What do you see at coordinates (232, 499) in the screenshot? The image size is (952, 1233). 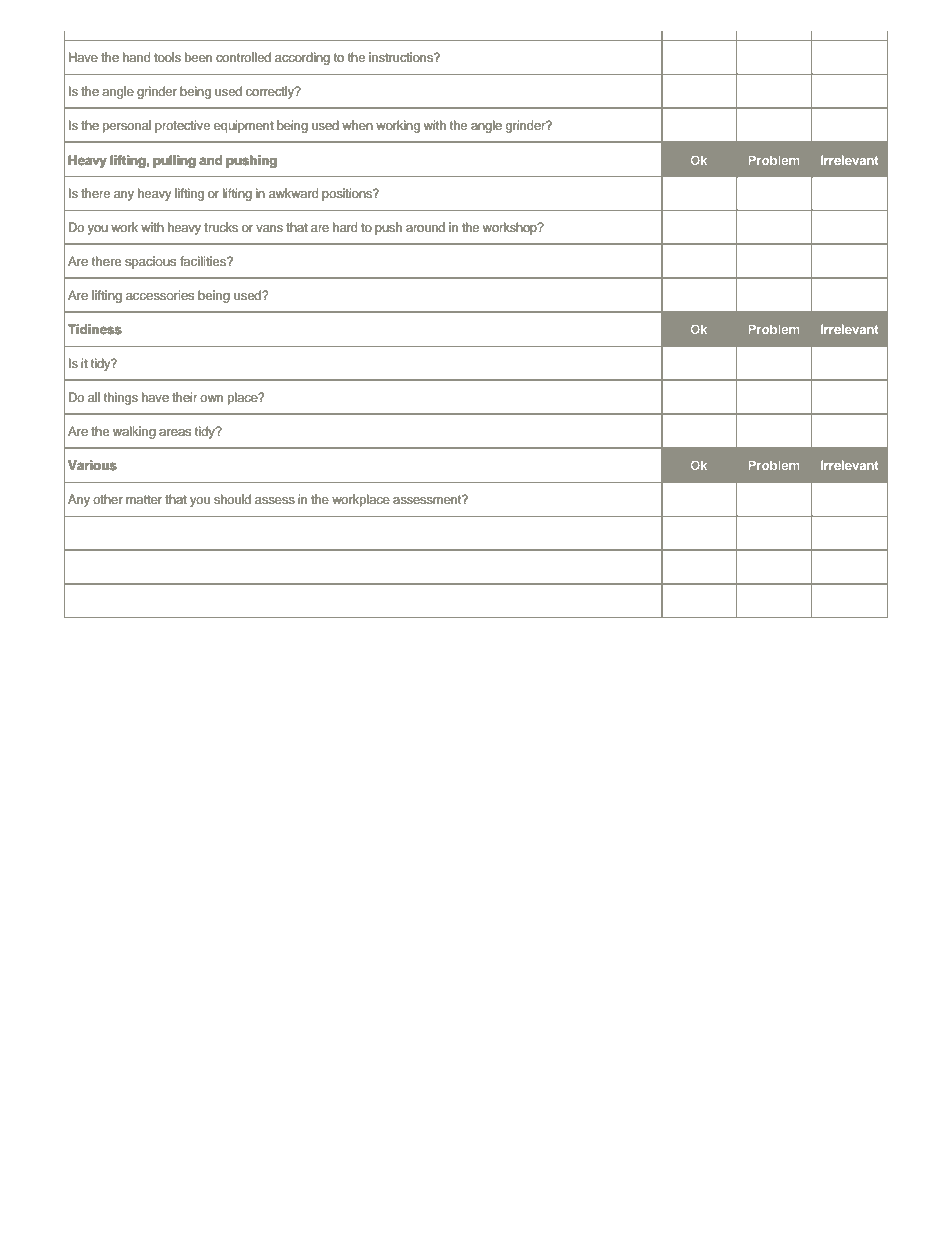 I see `should` at bounding box center [232, 499].
